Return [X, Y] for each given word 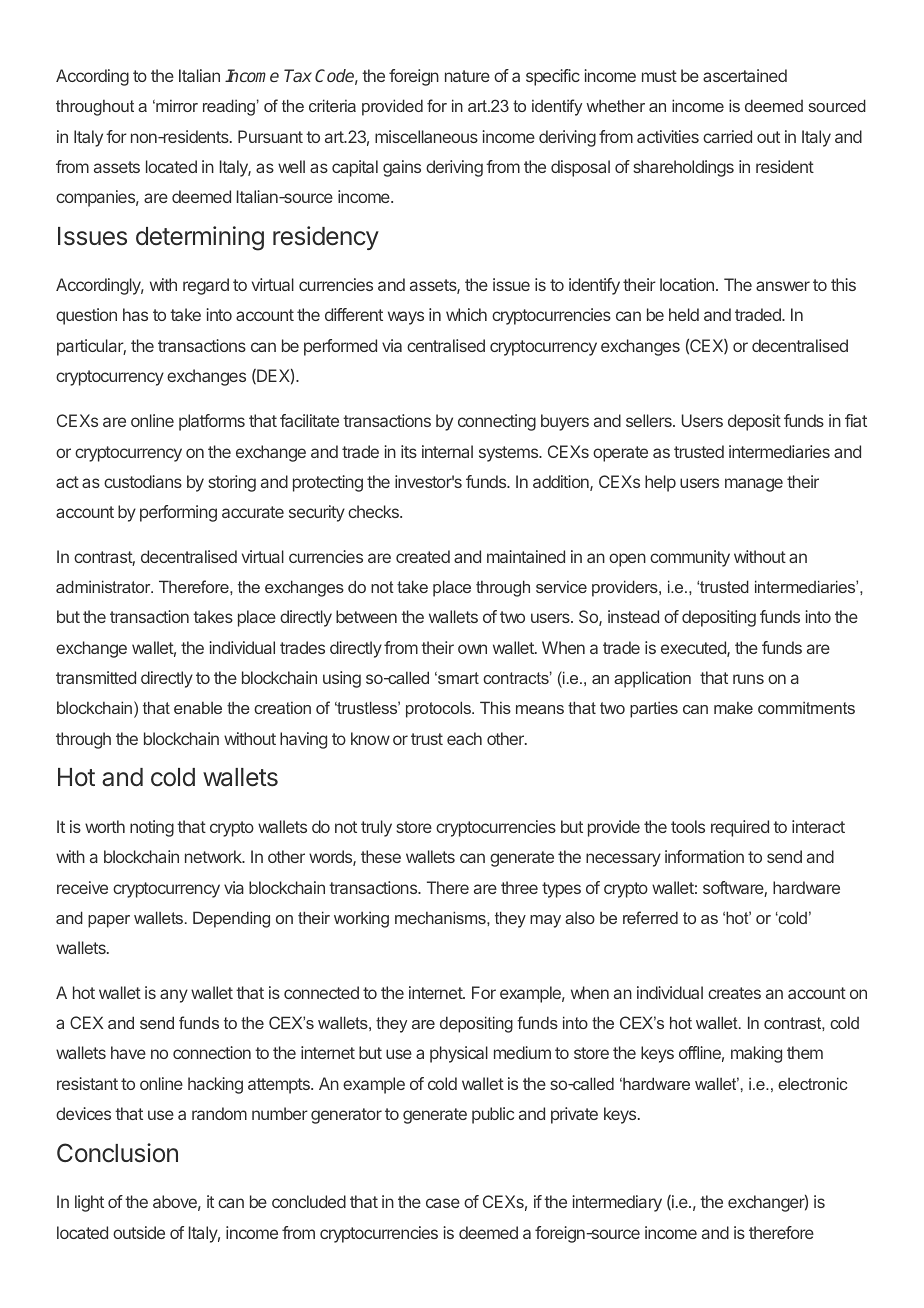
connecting [497, 422]
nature [467, 76]
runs [748, 679]
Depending [231, 919]
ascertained [745, 75]
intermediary [617, 1203]
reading [229, 107]
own [472, 649]
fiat [856, 420]
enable [198, 707]
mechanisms [441, 917]
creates [734, 993]
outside [139, 1232]
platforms [212, 422]
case [443, 1203]
